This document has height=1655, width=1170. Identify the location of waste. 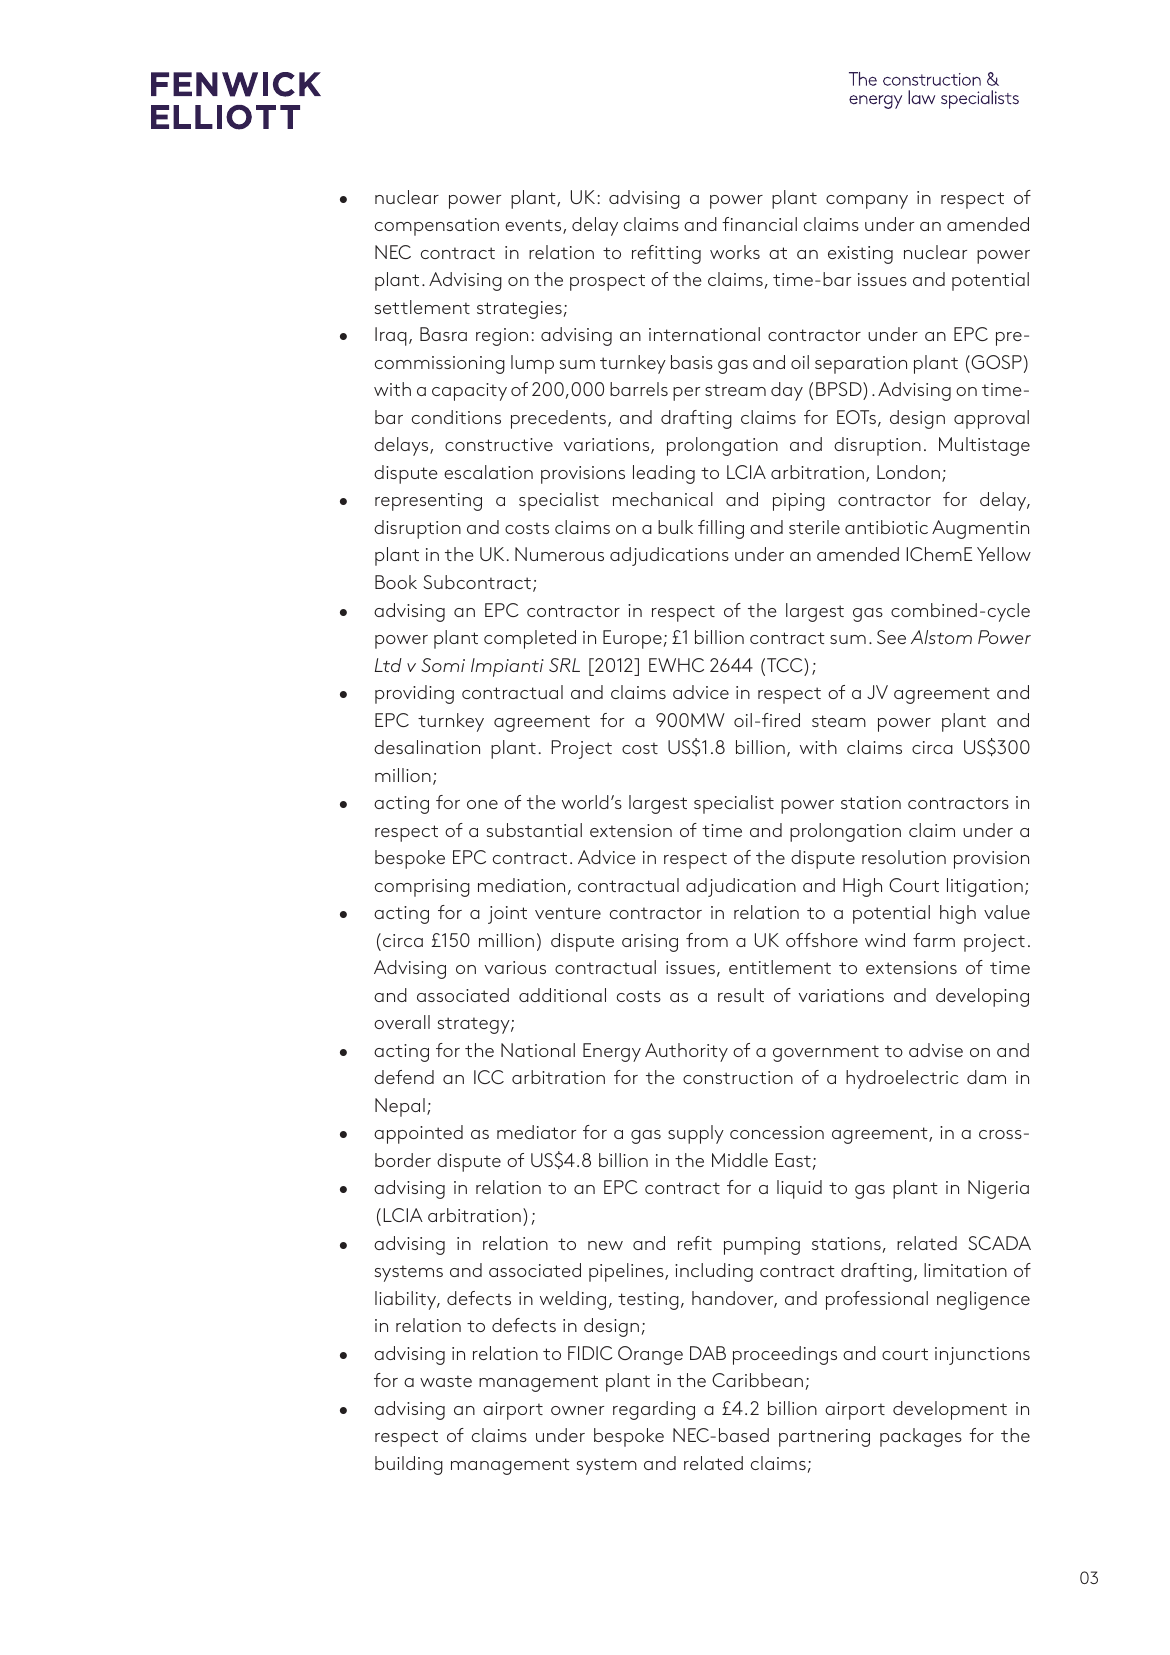
(446, 1381).
